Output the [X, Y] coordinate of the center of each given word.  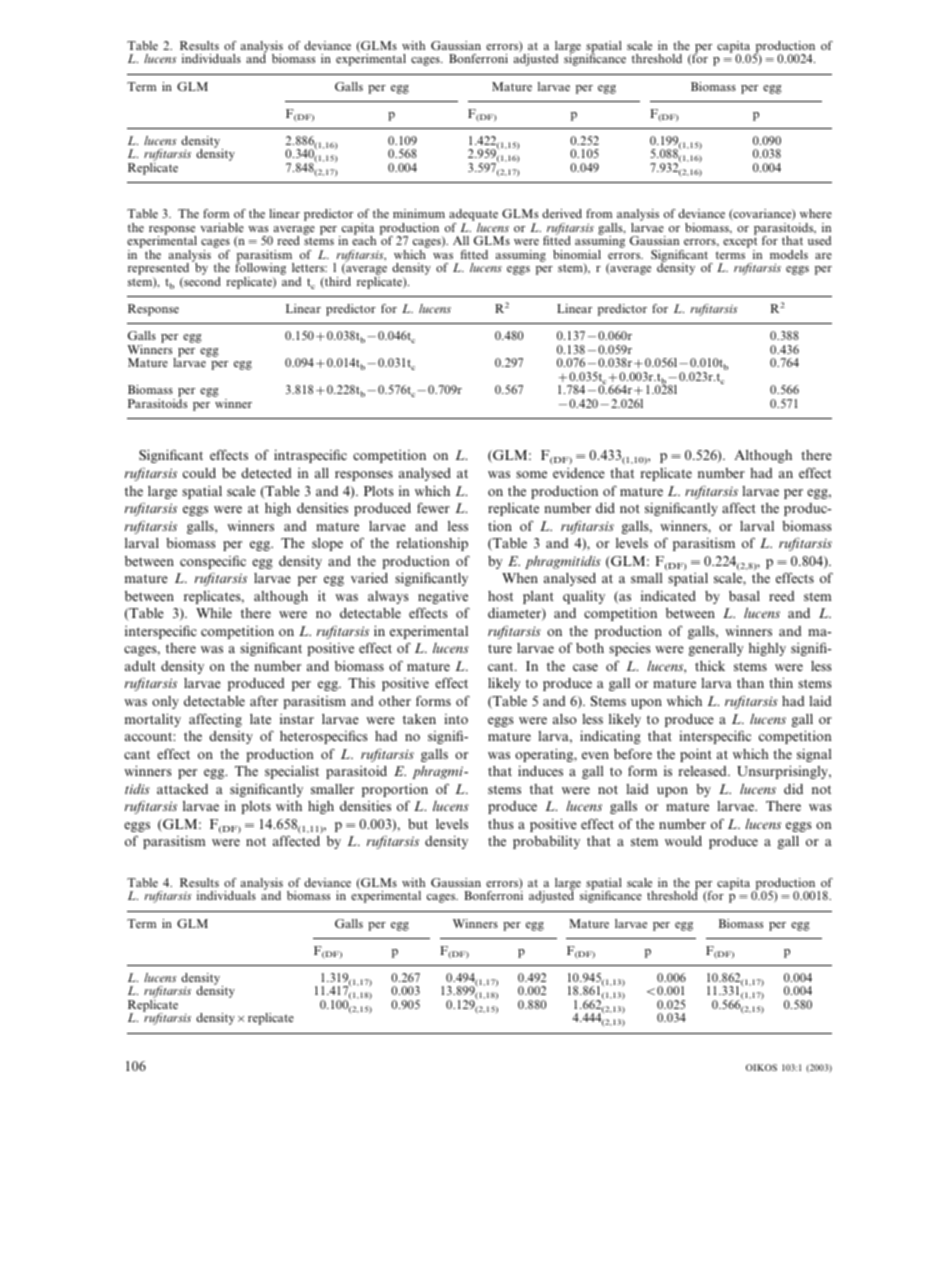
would [683, 841]
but [418, 824]
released [703, 771]
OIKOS [761, 1067]
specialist [292, 772]
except [740, 244]
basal [744, 596]
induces [540, 770]
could [199, 473]
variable [222, 227]
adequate [473, 216]
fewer [433, 507]
